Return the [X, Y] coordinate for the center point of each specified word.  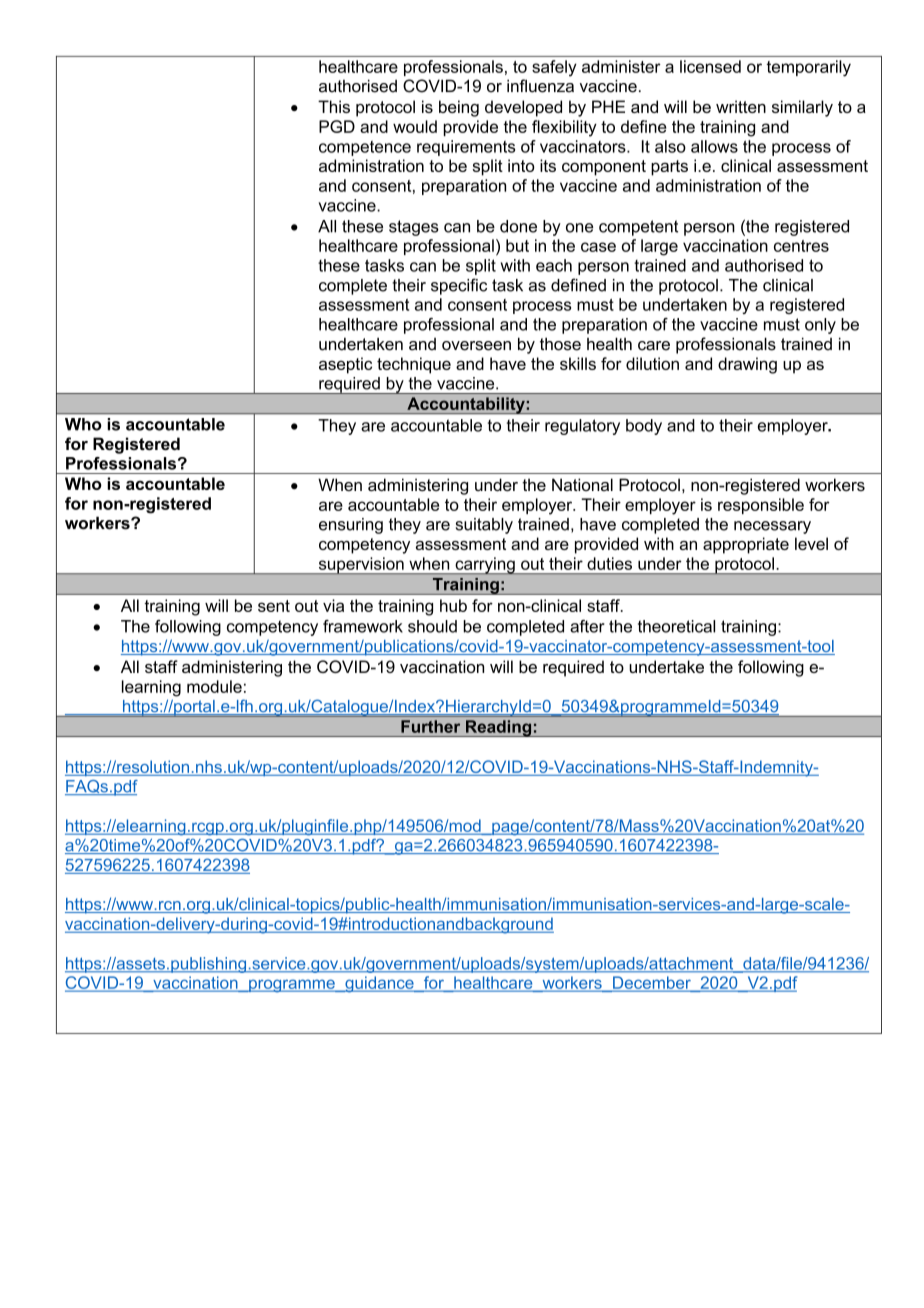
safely [554, 68]
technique [414, 365]
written [741, 106]
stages [414, 228]
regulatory [582, 427]
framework [363, 626]
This [334, 106]
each [554, 265]
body [644, 427]
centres [801, 246]
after [587, 626]
